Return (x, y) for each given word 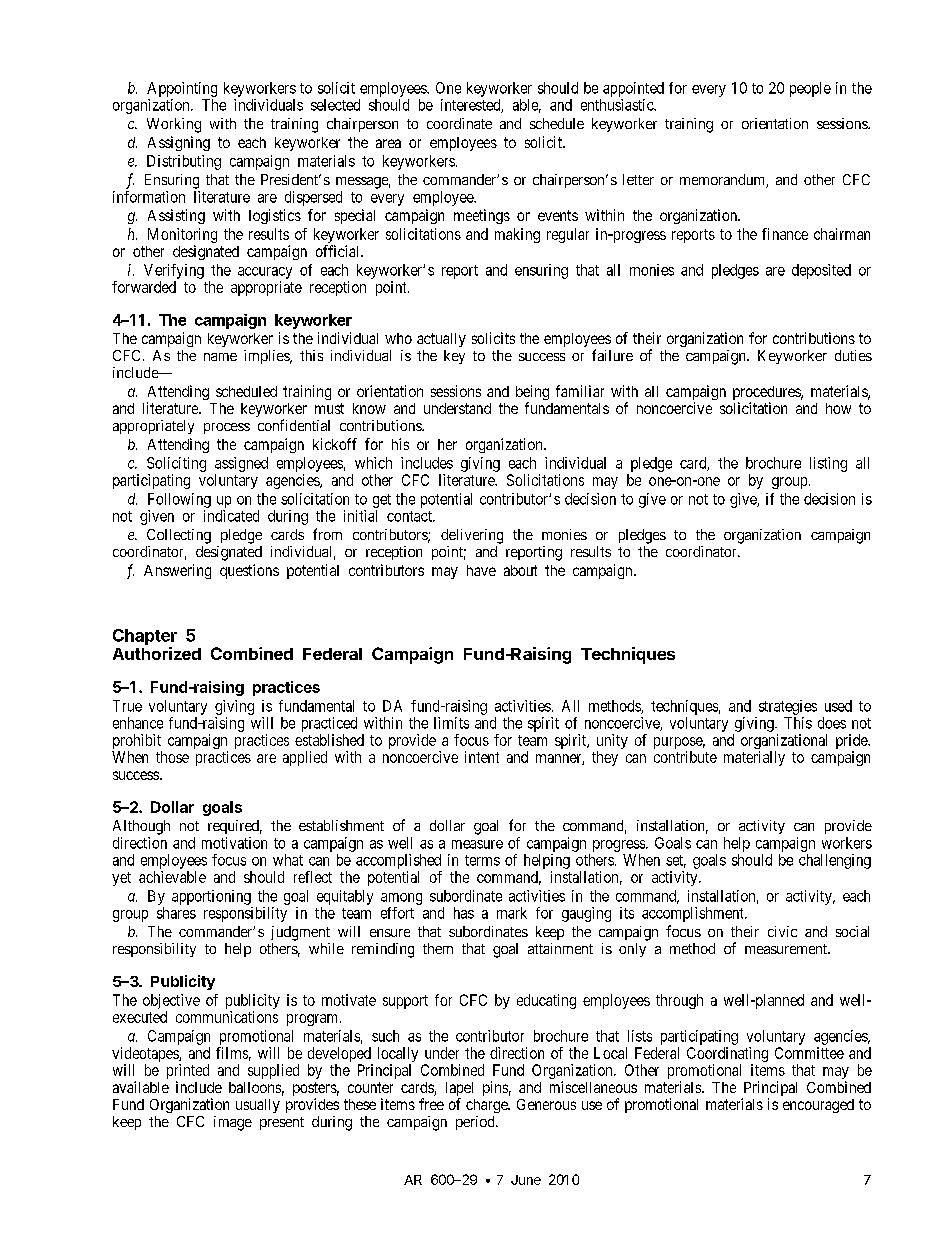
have (481, 570)
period (476, 1123)
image (233, 1123)
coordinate (459, 123)
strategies (788, 707)
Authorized (157, 653)
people (810, 89)
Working (174, 125)
